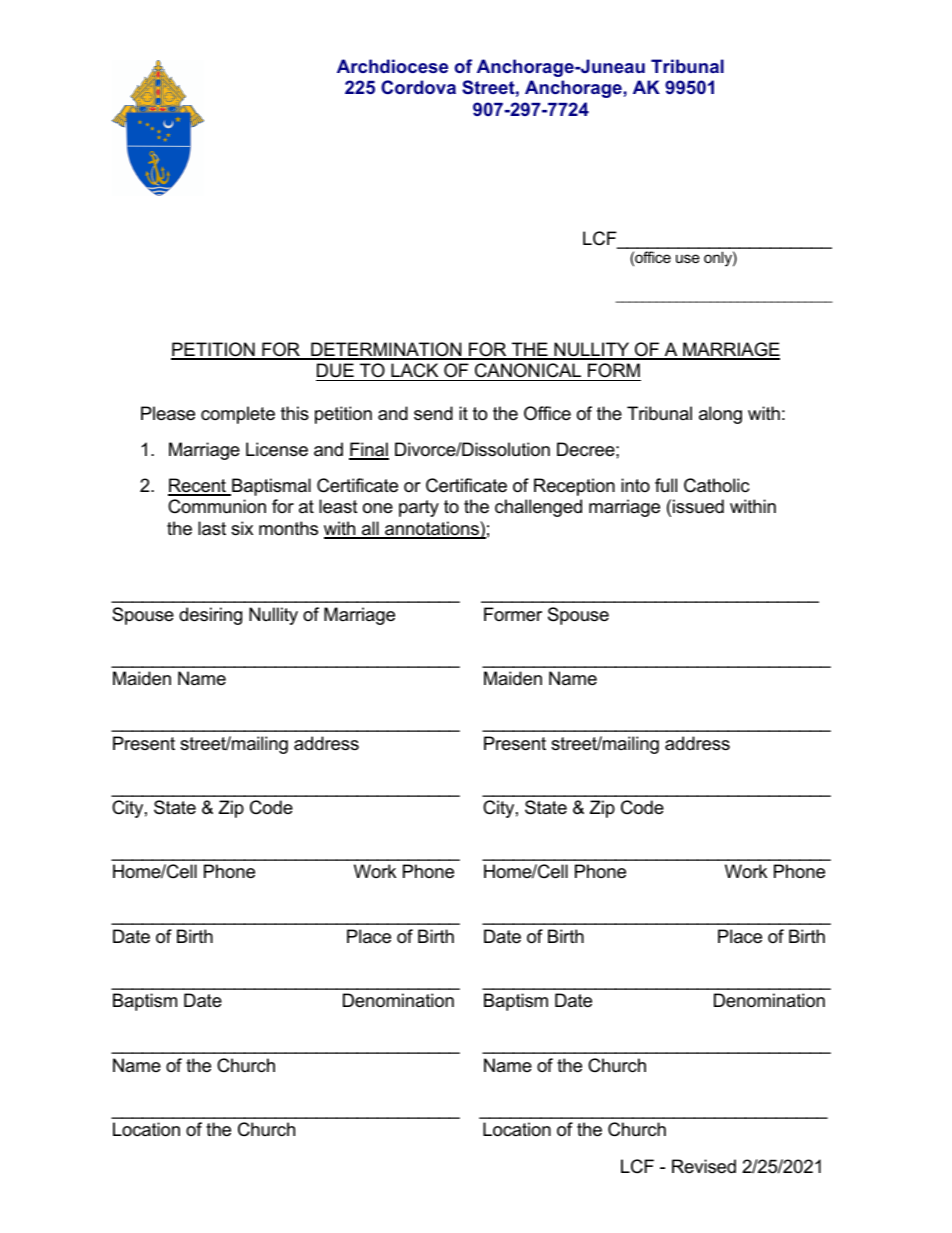 This screenshot has height=1233, width=952. What do you see at coordinates (528, 372) in the screenshot?
I see `CANONICAL` at bounding box center [528, 372].
